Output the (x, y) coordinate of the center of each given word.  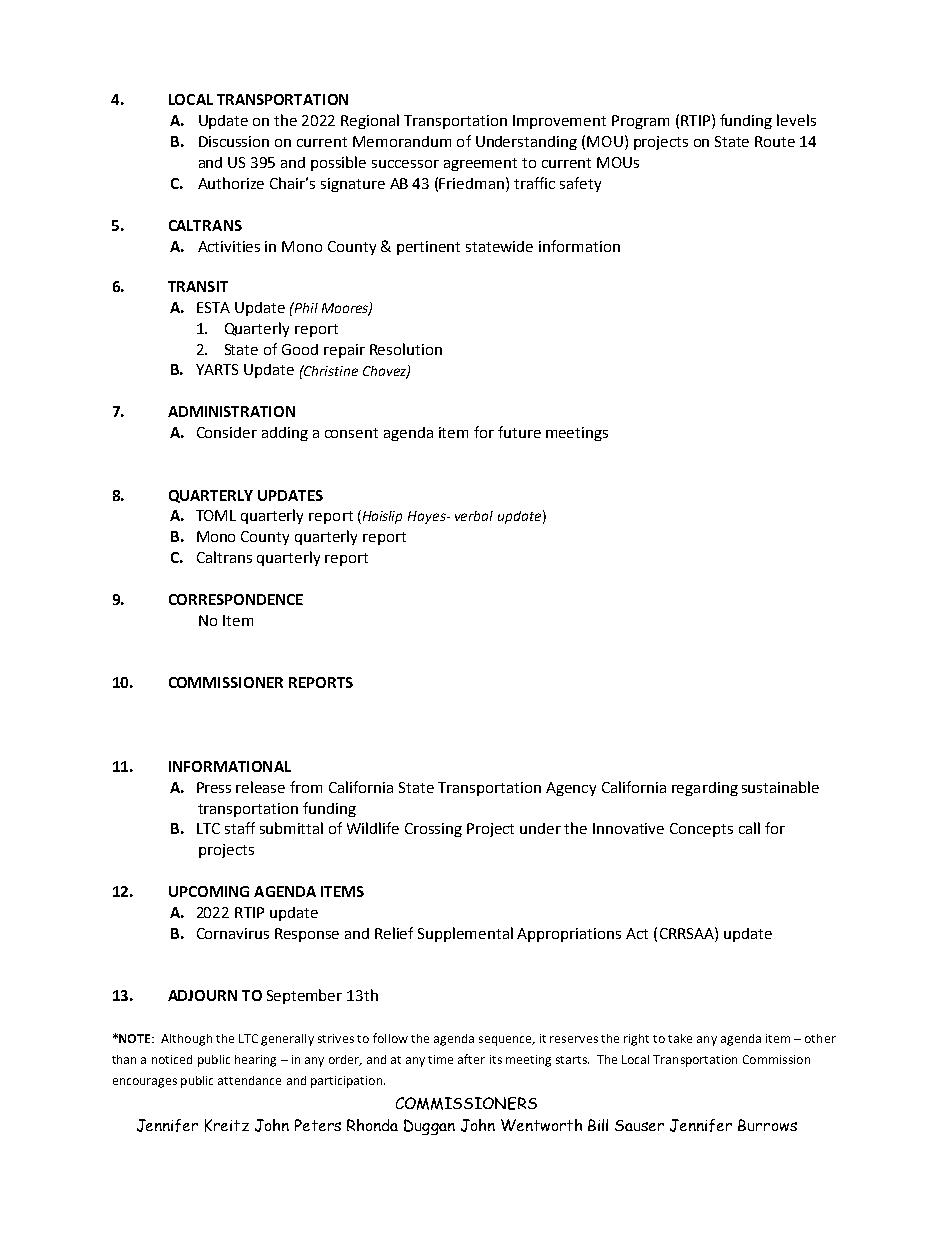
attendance (249, 1080)
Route (775, 141)
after (471, 1059)
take (680, 1038)
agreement (480, 164)
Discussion (234, 141)
